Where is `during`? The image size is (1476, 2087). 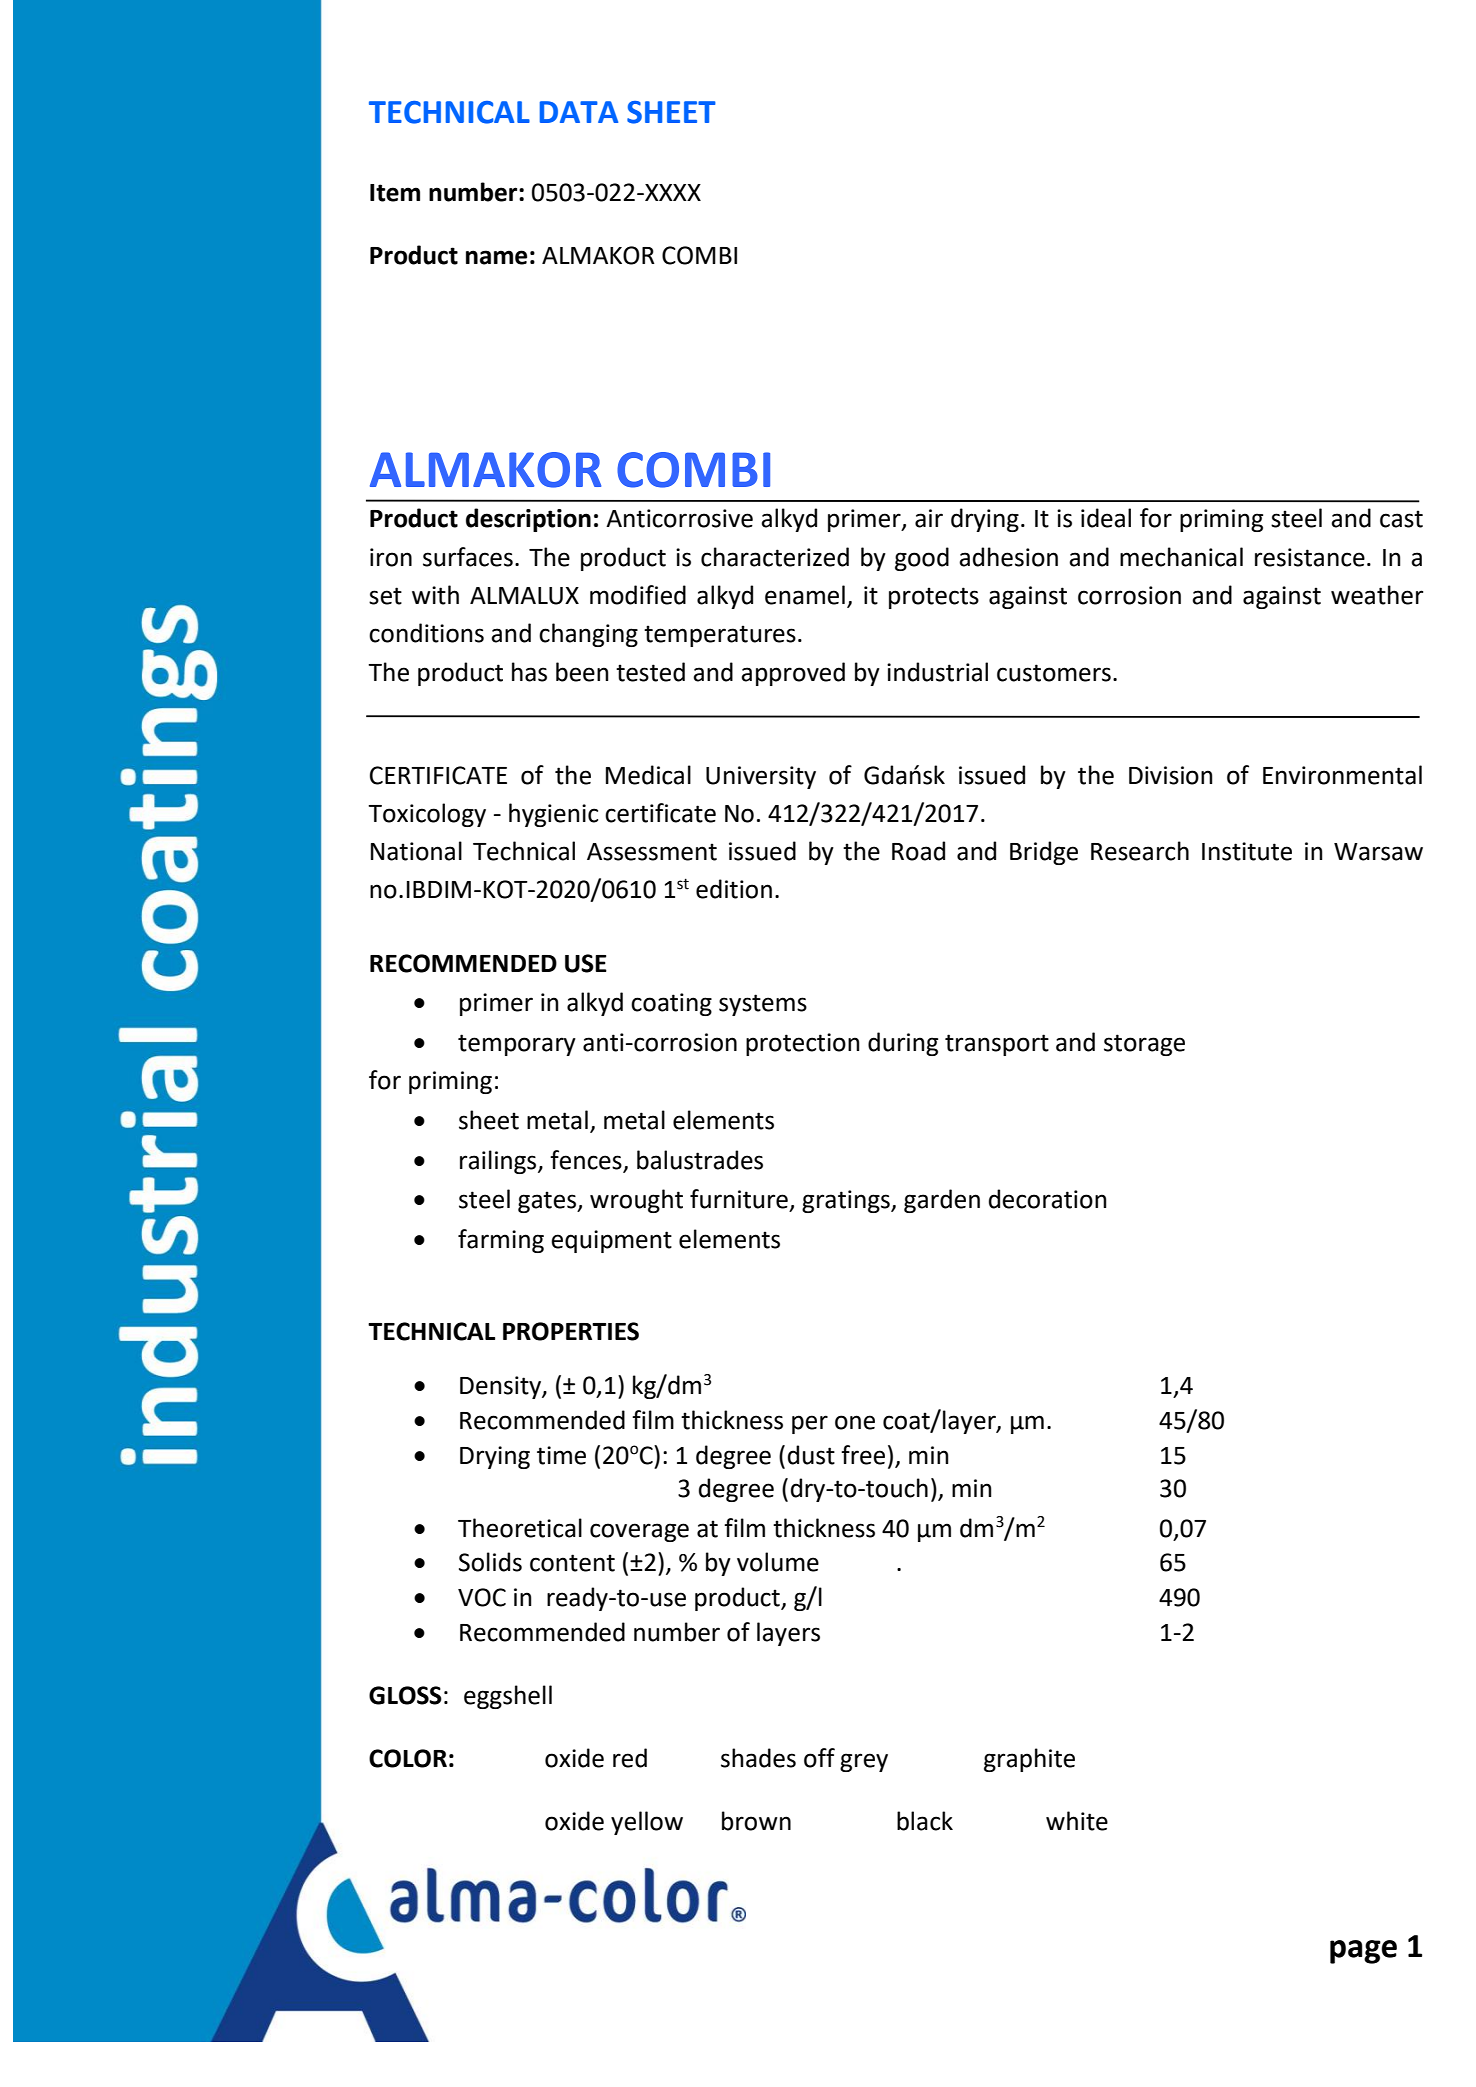
during is located at coordinates (903, 1044).
